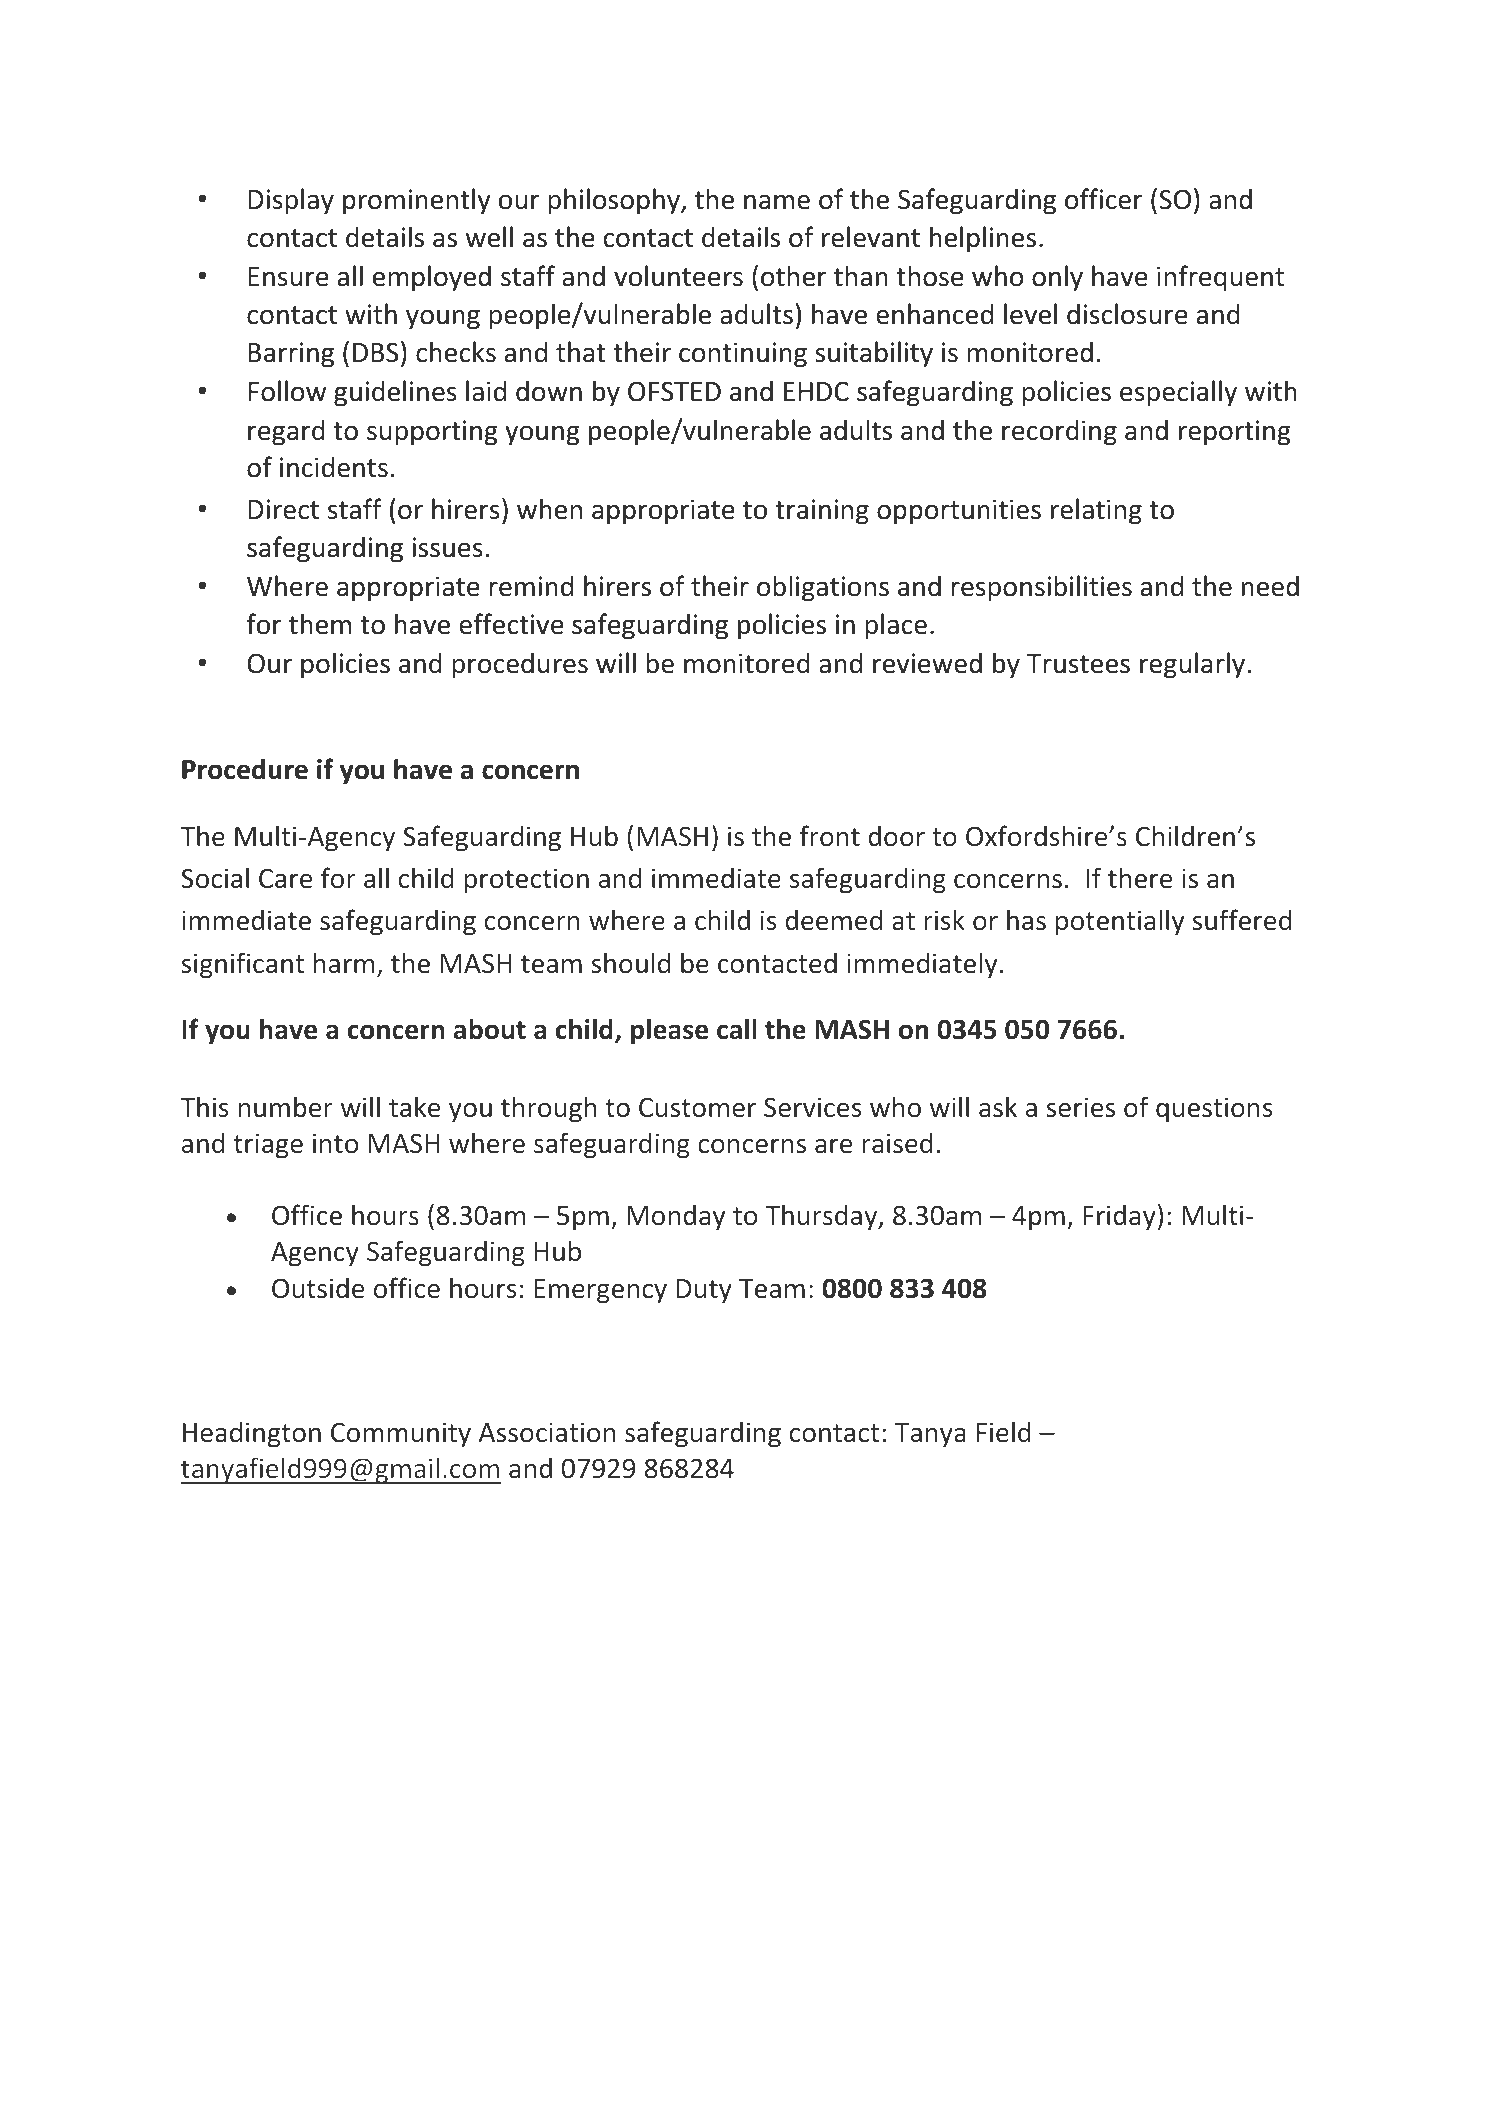  What do you see at coordinates (777, 202) in the document?
I see `name` at bounding box center [777, 202].
